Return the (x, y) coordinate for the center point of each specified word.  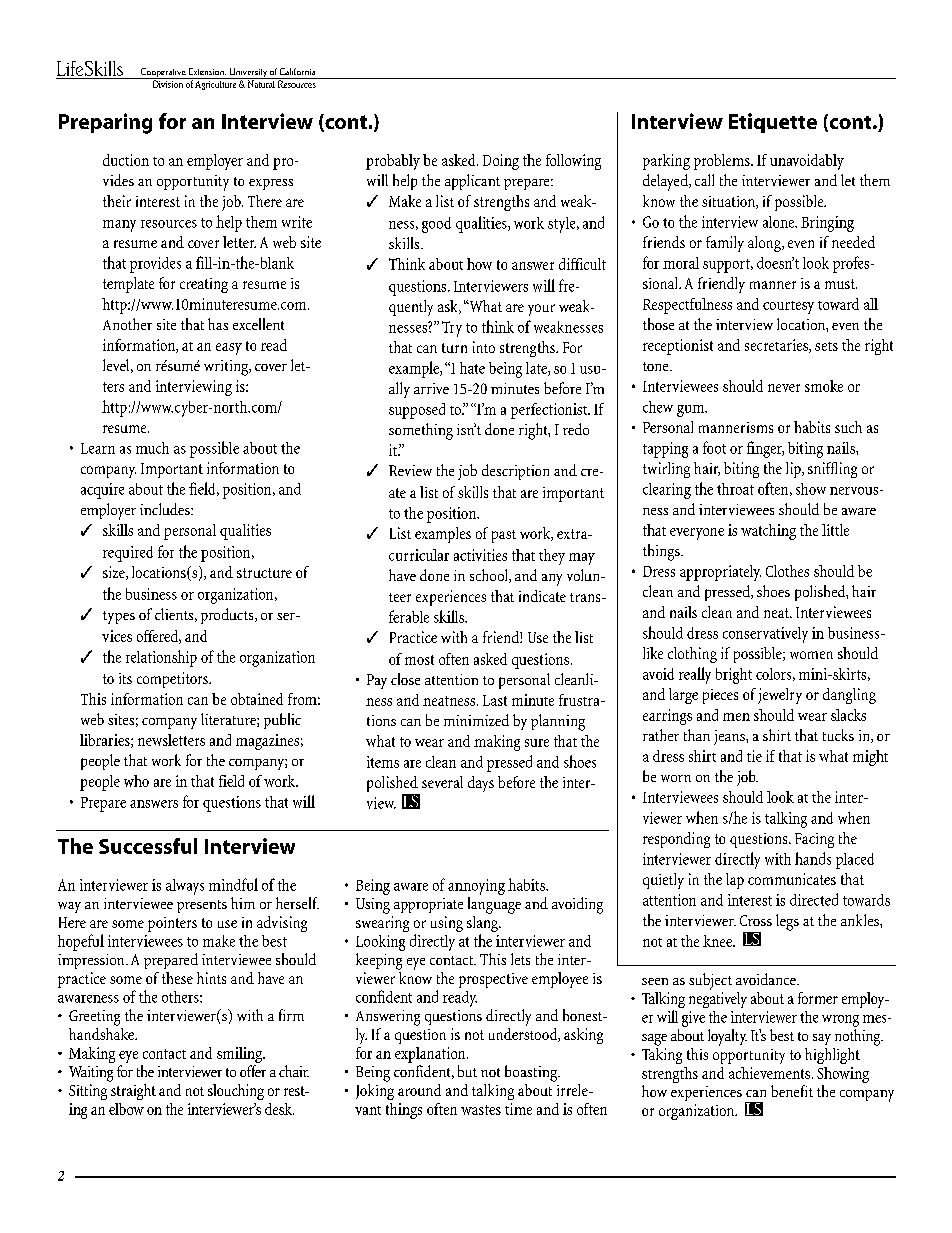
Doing (501, 162)
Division (167, 83)
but (467, 1071)
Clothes (787, 571)
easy (229, 349)
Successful (148, 846)
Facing (814, 840)
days (481, 784)
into (484, 347)
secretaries (777, 346)
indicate (542, 596)
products (228, 616)
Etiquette (773, 123)
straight (132, 1090)
